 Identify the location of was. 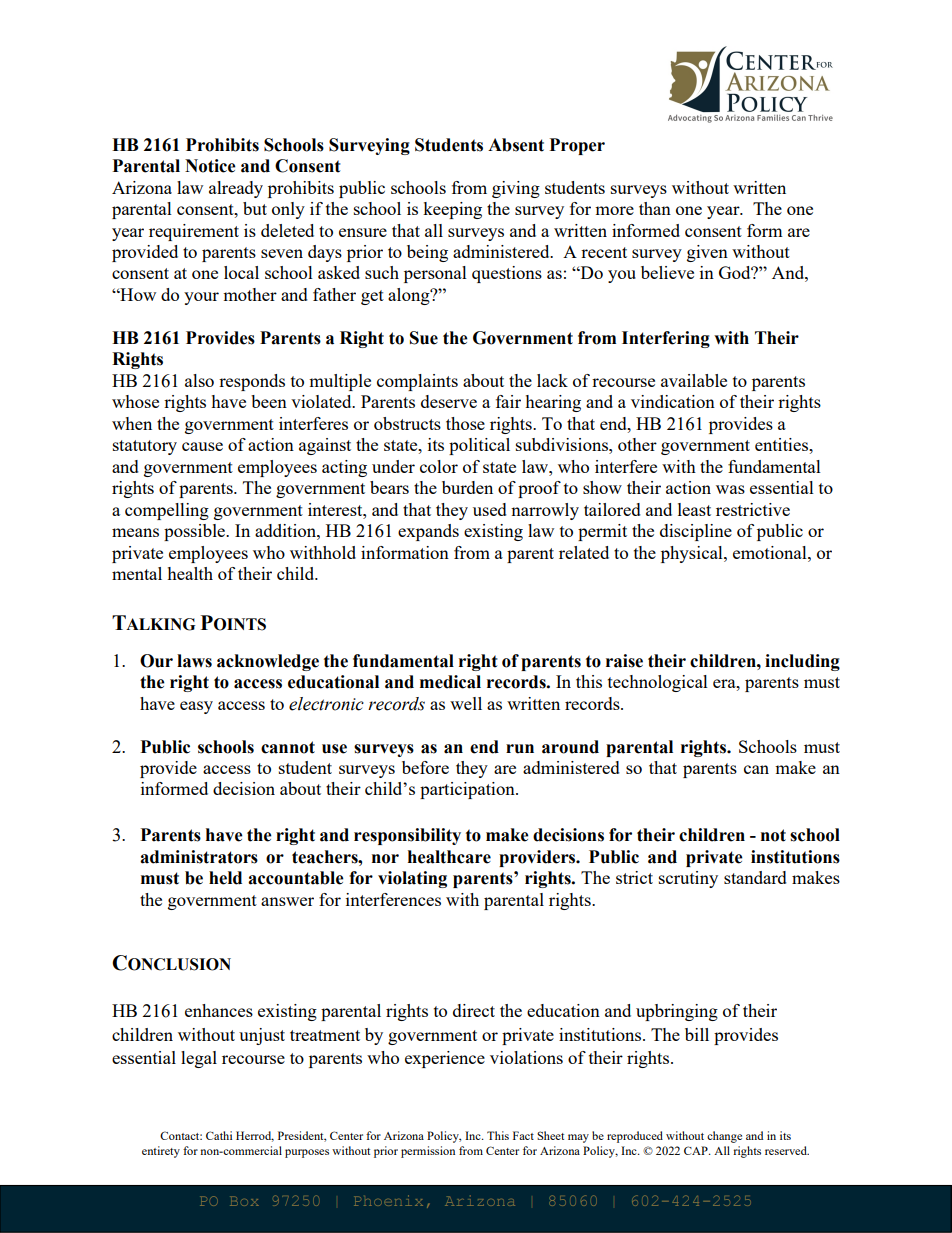
(730, 489).
